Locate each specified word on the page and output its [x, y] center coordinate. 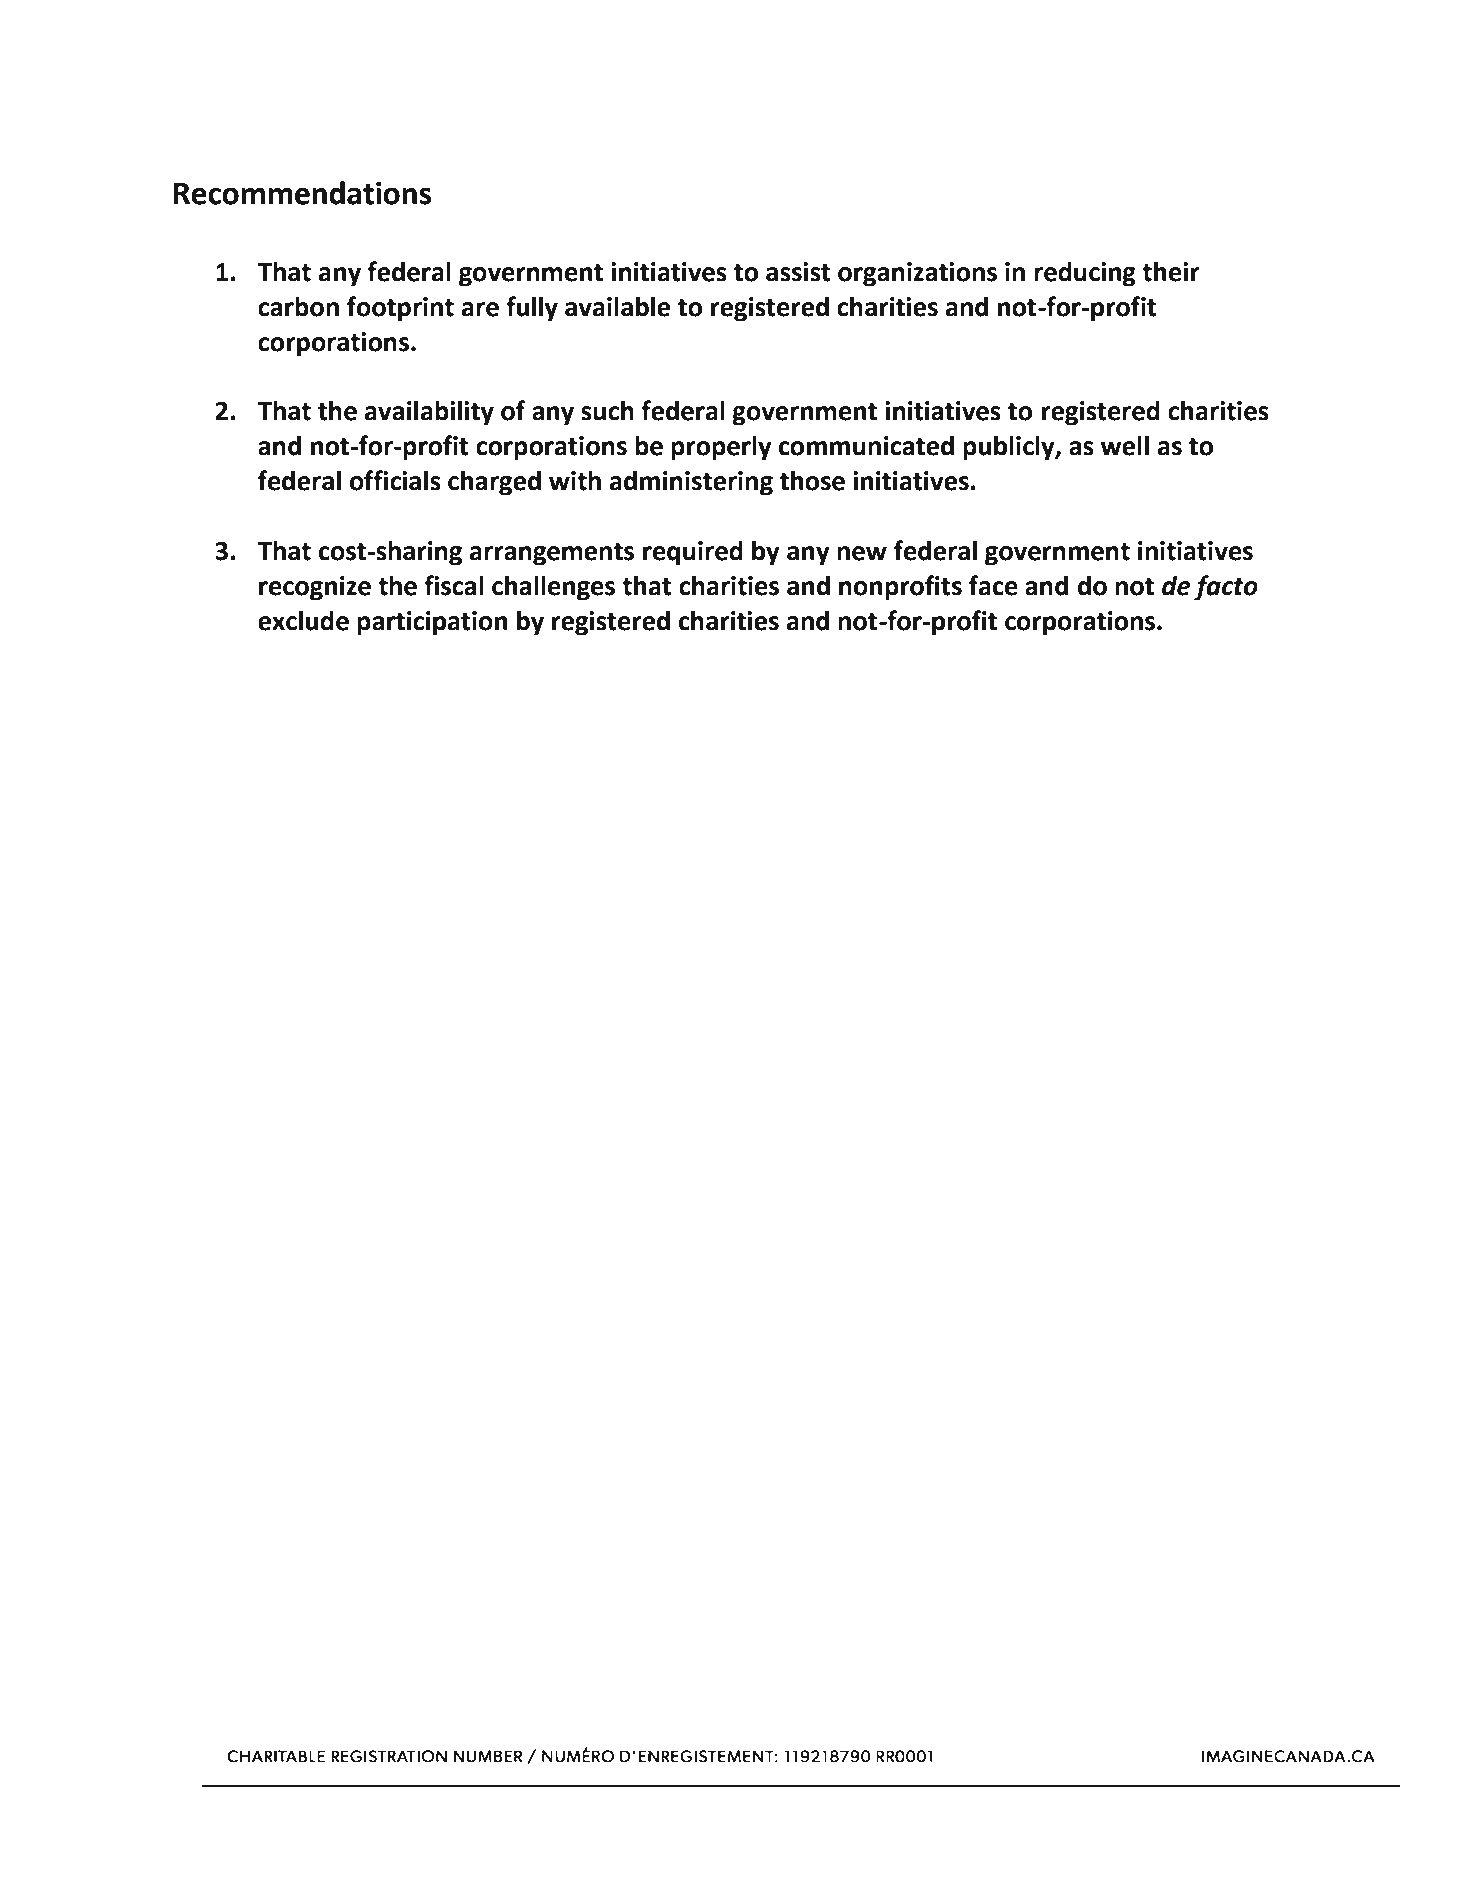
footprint [400, 309]
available [617, 306]
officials [395, 480]
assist [798, 272]
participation [432, 623]
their [1171, 271]
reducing [1085, 274]
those [812, 480]
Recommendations [302, 193]
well [1124, 445]
